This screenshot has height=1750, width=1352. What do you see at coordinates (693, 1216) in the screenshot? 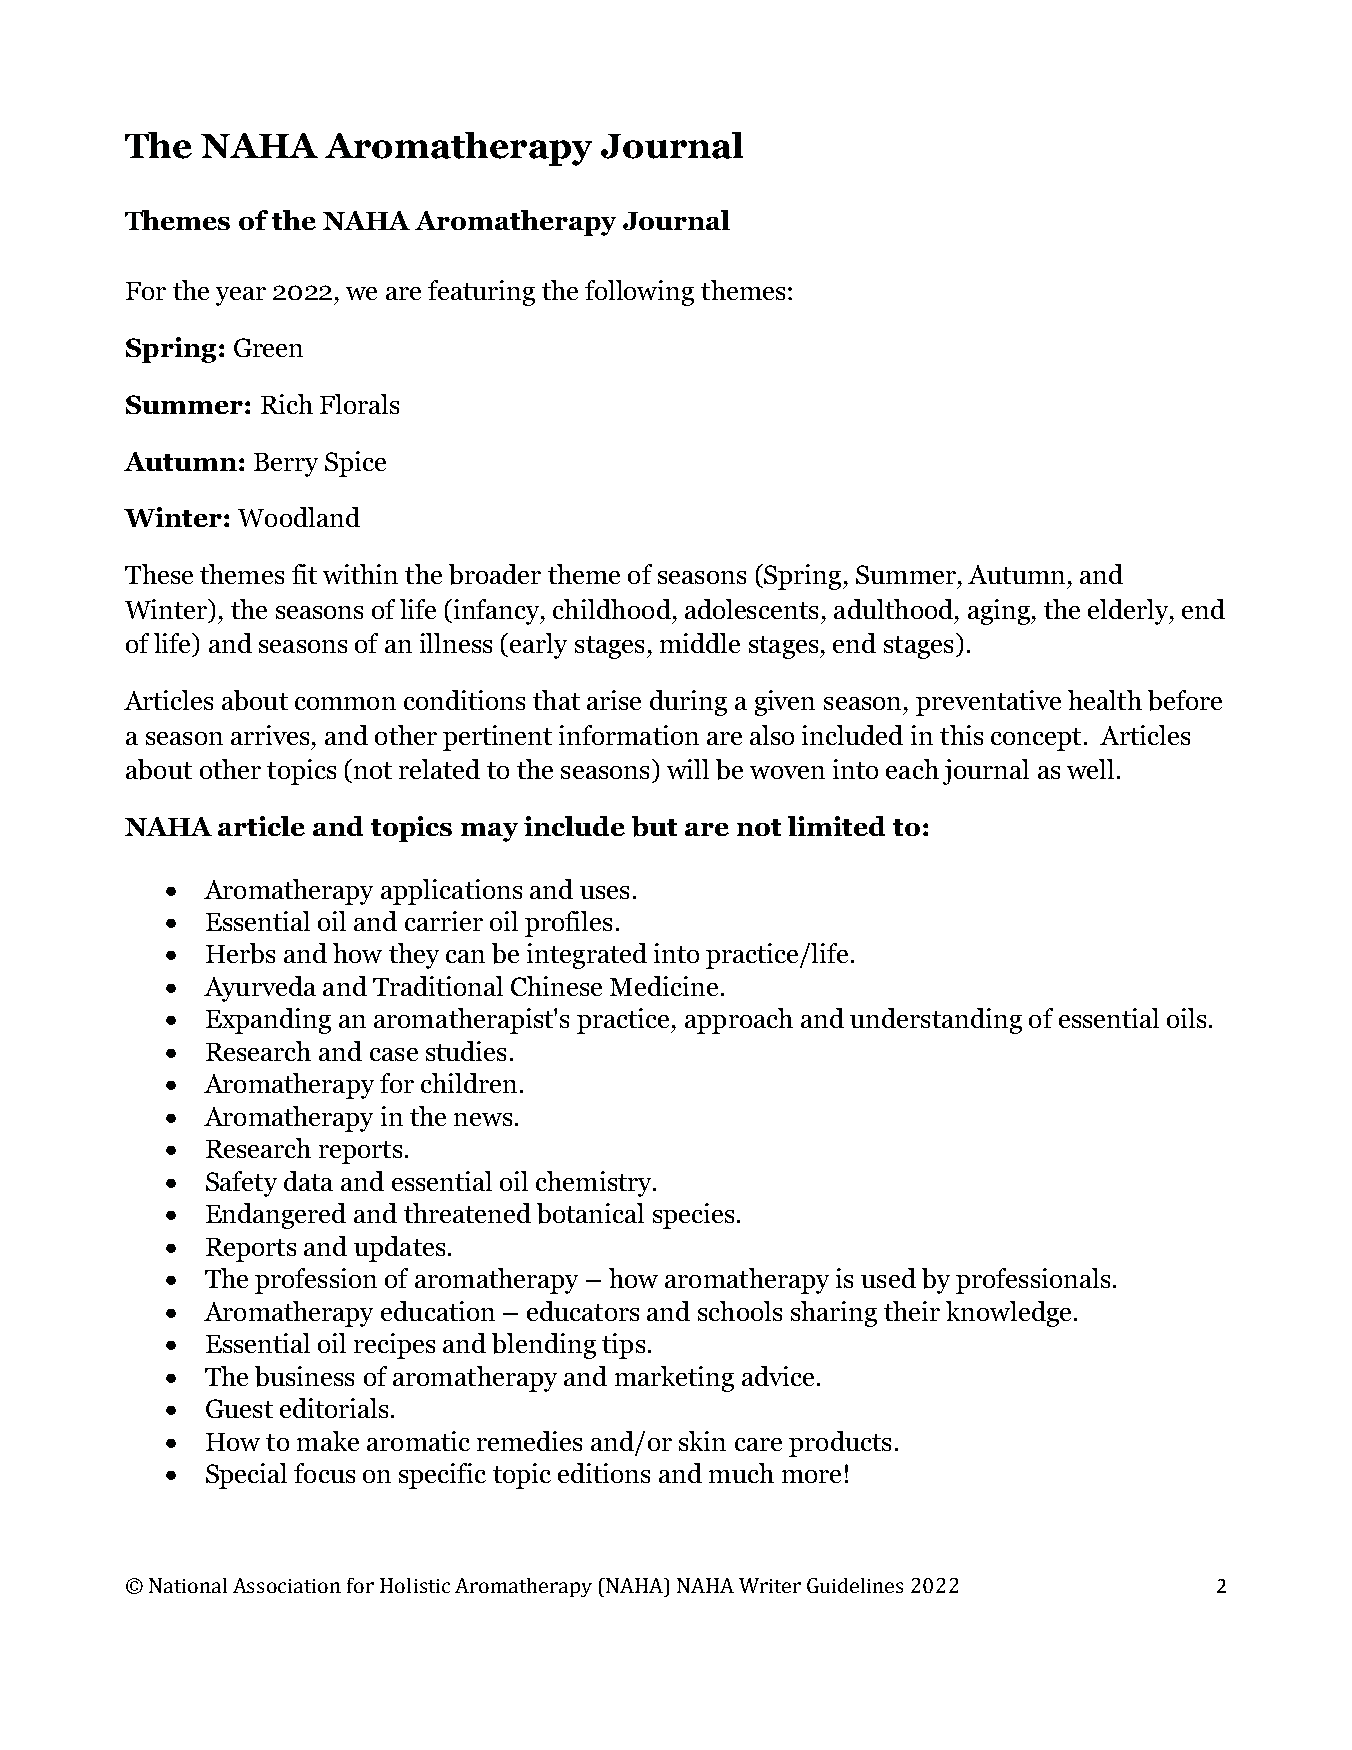
I see `species` at bounding box center [693, 1216].
